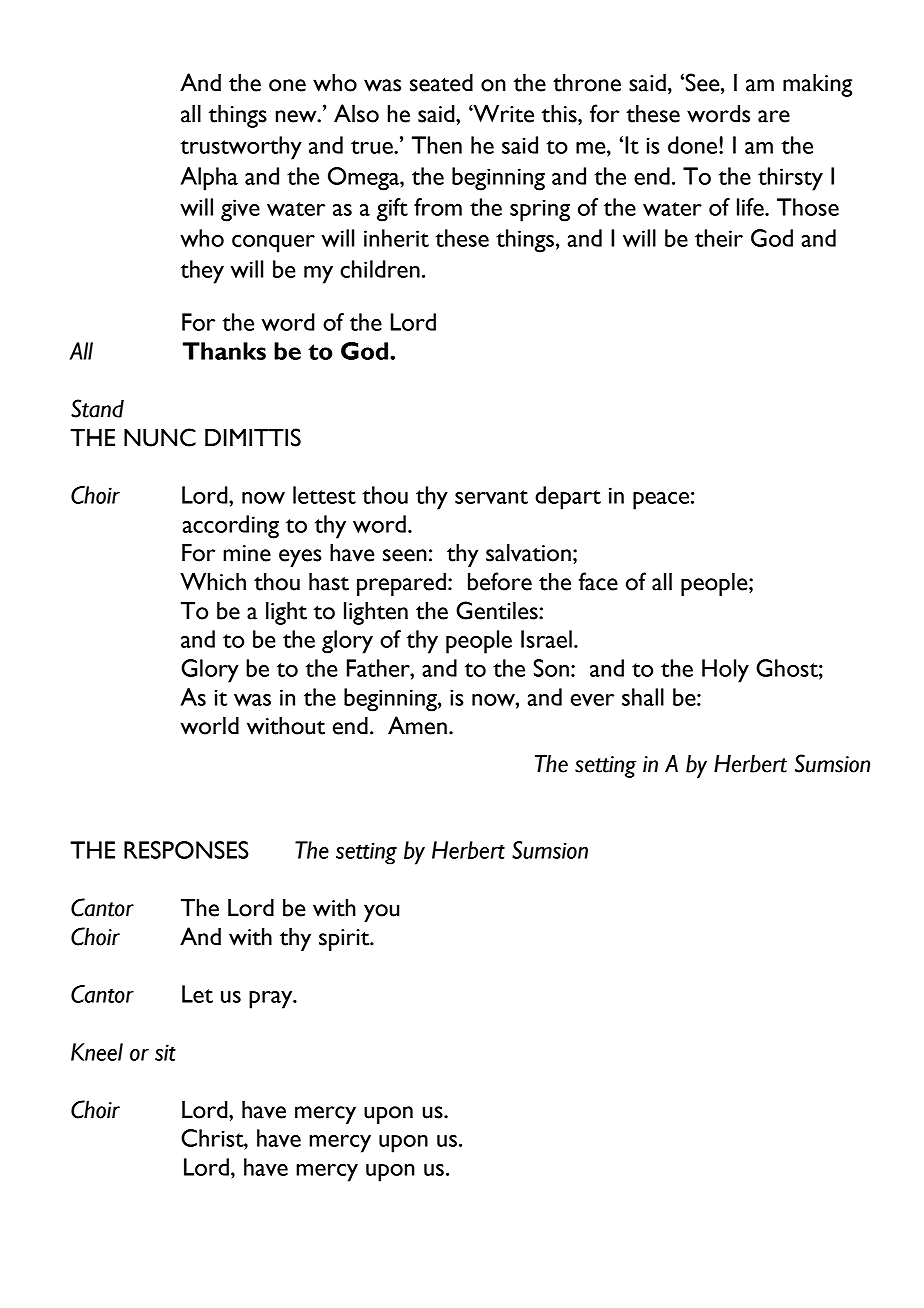 This page has height=1308, width=924. Describe the element at coordinates (694, 145) in the page. I see `done` at that location.
